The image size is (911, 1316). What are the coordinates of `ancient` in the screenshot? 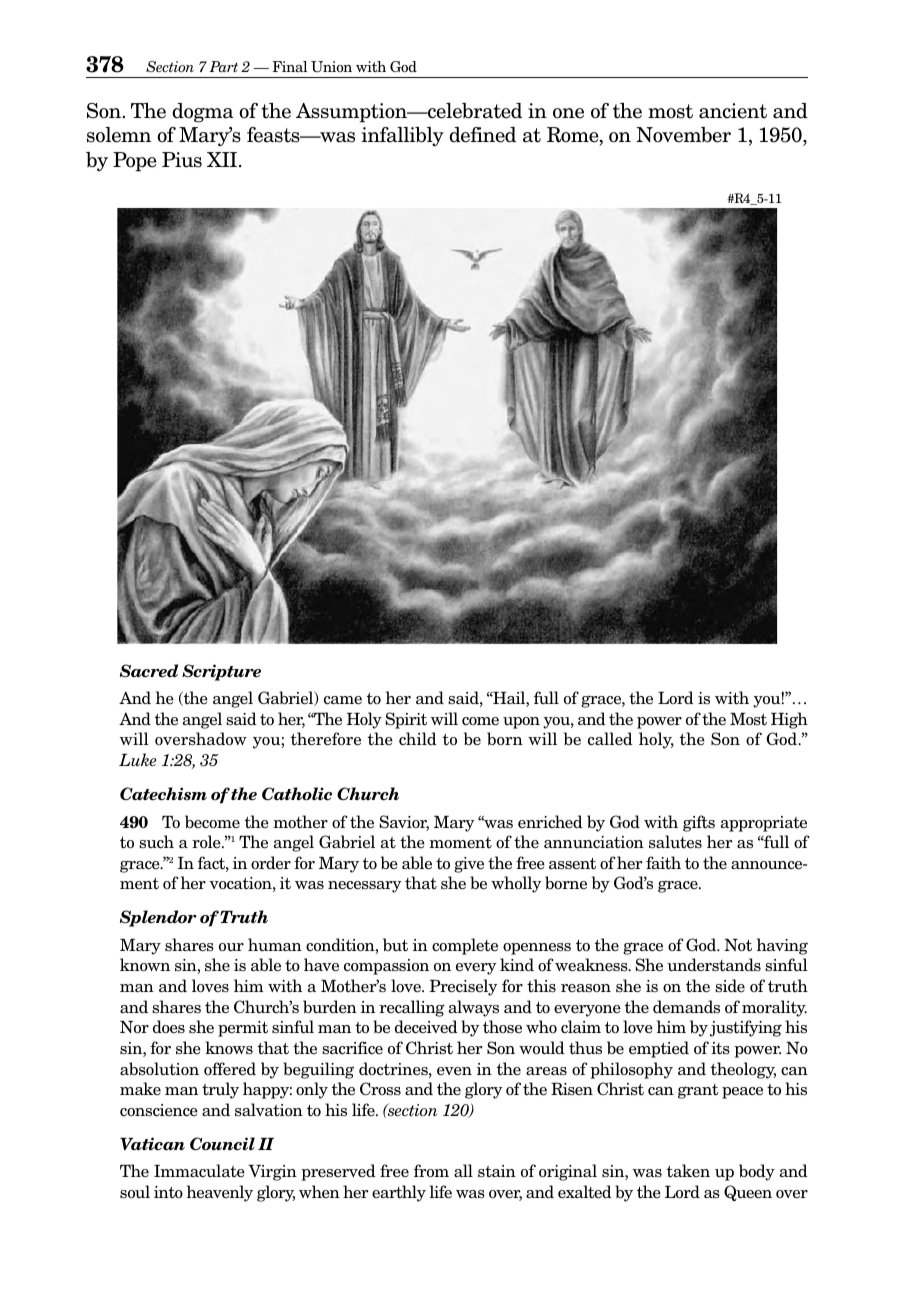 It's located at (733, 111).
